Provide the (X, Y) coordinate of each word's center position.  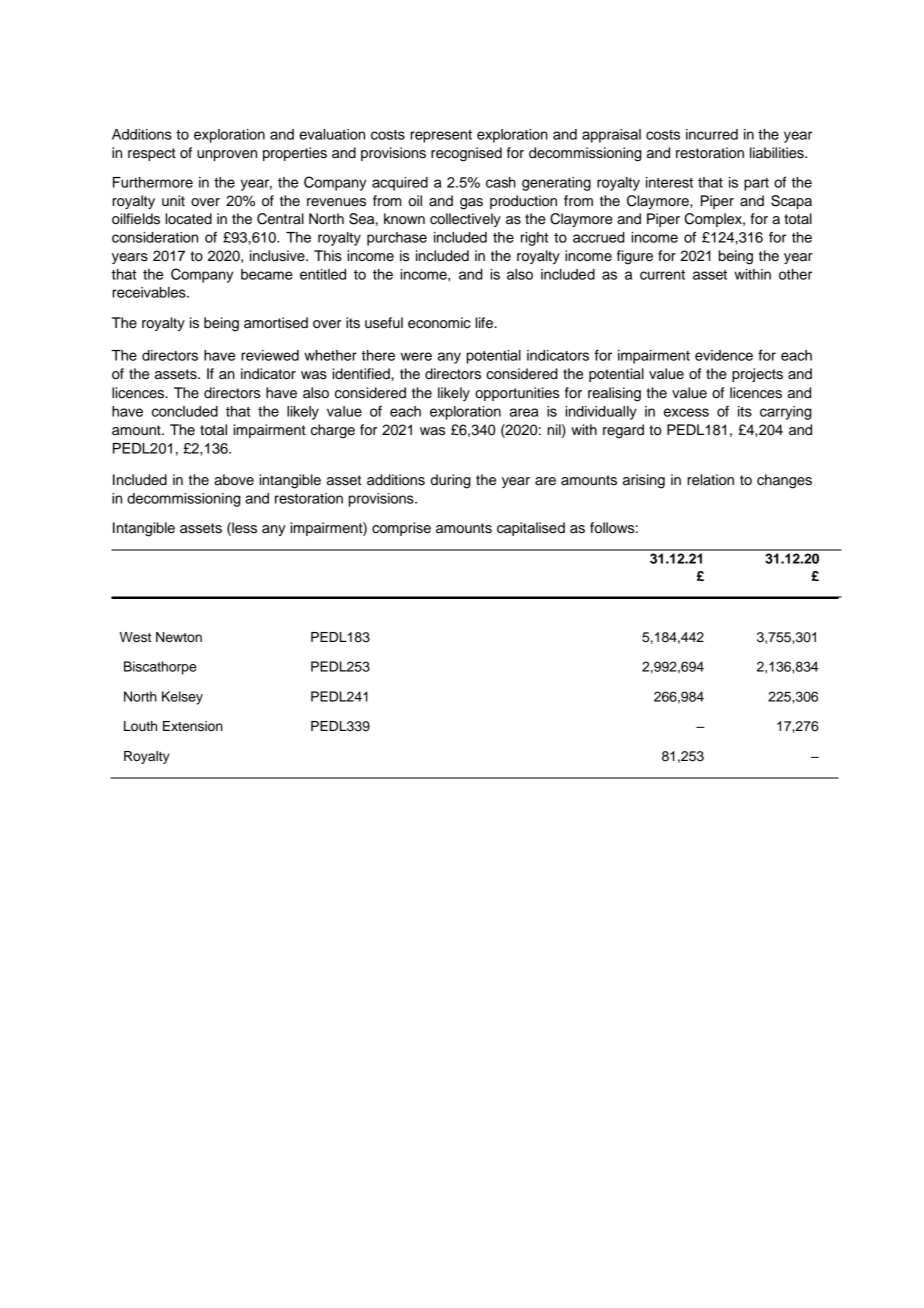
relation (710, 480)
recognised (466, 154)
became (267, 274)
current (662, 275)
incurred (712, 134)
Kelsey (182, 698)
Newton (179, 637)
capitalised (531, 529)
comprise (401, 529)
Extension (193, 726)
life (485, 323)
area (524, 412)
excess (686, 412)
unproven (227, 155)
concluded (185, 411)
